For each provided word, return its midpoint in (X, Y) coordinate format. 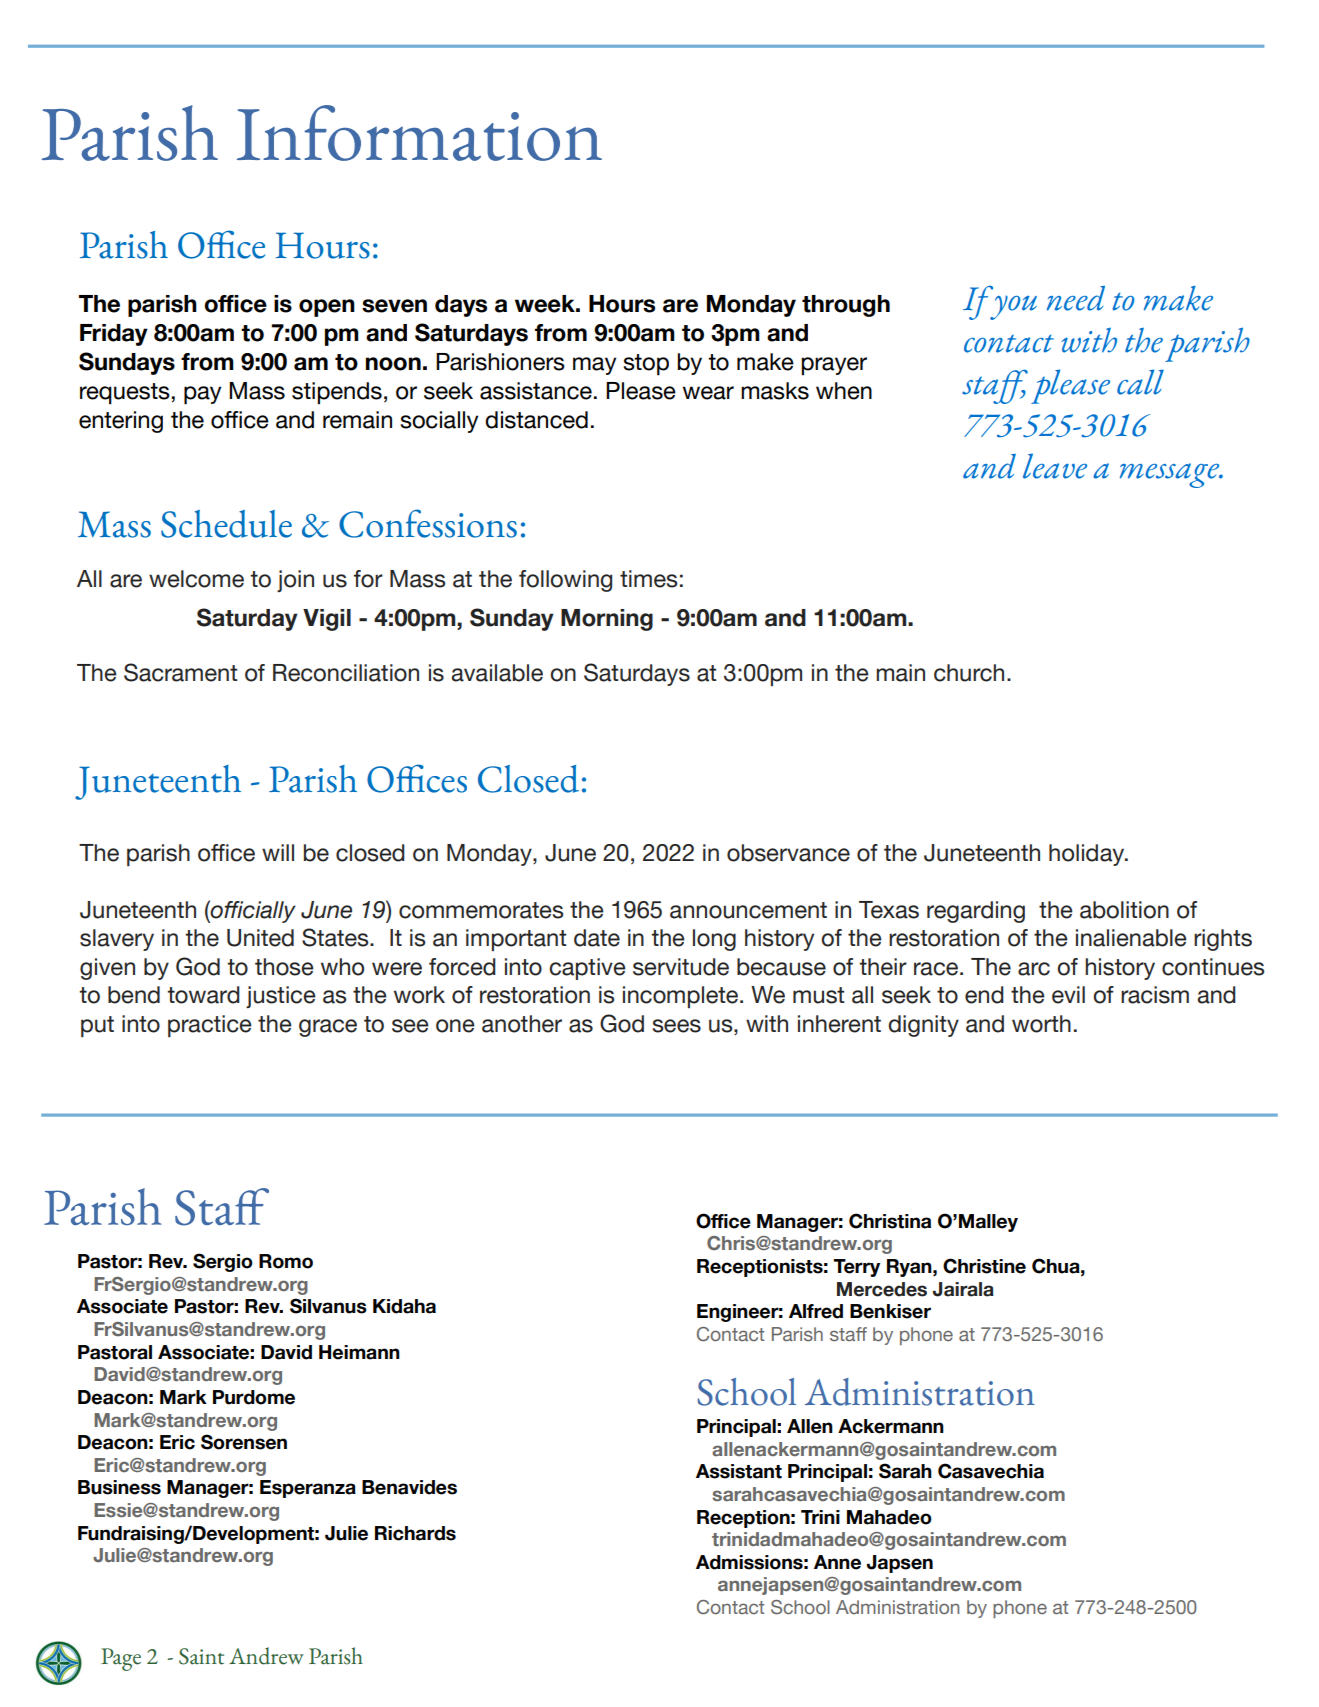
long (714, 940)
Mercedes (882, 1289)
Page (121, 1659)
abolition (1124, 910)
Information (419, 133)
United (260, 938)
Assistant (739, 1471)
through (846, 306)
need (1076, 298)
